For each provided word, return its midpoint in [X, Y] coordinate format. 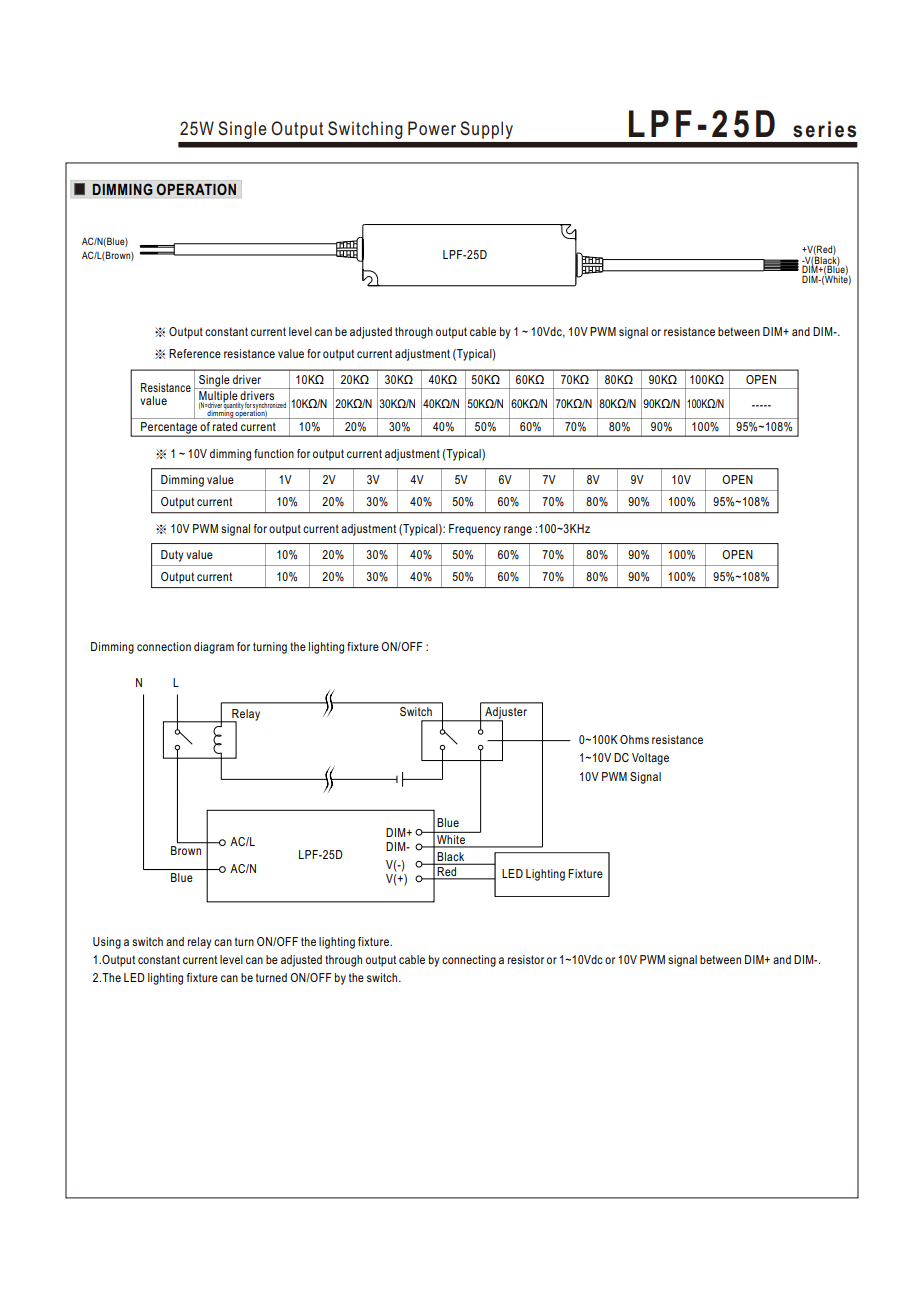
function [274, 453]
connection [164, 646]
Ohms [634, 739]
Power [432, 128]
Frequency [475, 530]
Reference [195, 353]
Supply [486, 130]
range [518, 531]
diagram [214, 648]
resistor [526, 959]
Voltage [650, 759]
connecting [469, 961]
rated [225, 426]
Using [107, 943]
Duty [172, 556]
